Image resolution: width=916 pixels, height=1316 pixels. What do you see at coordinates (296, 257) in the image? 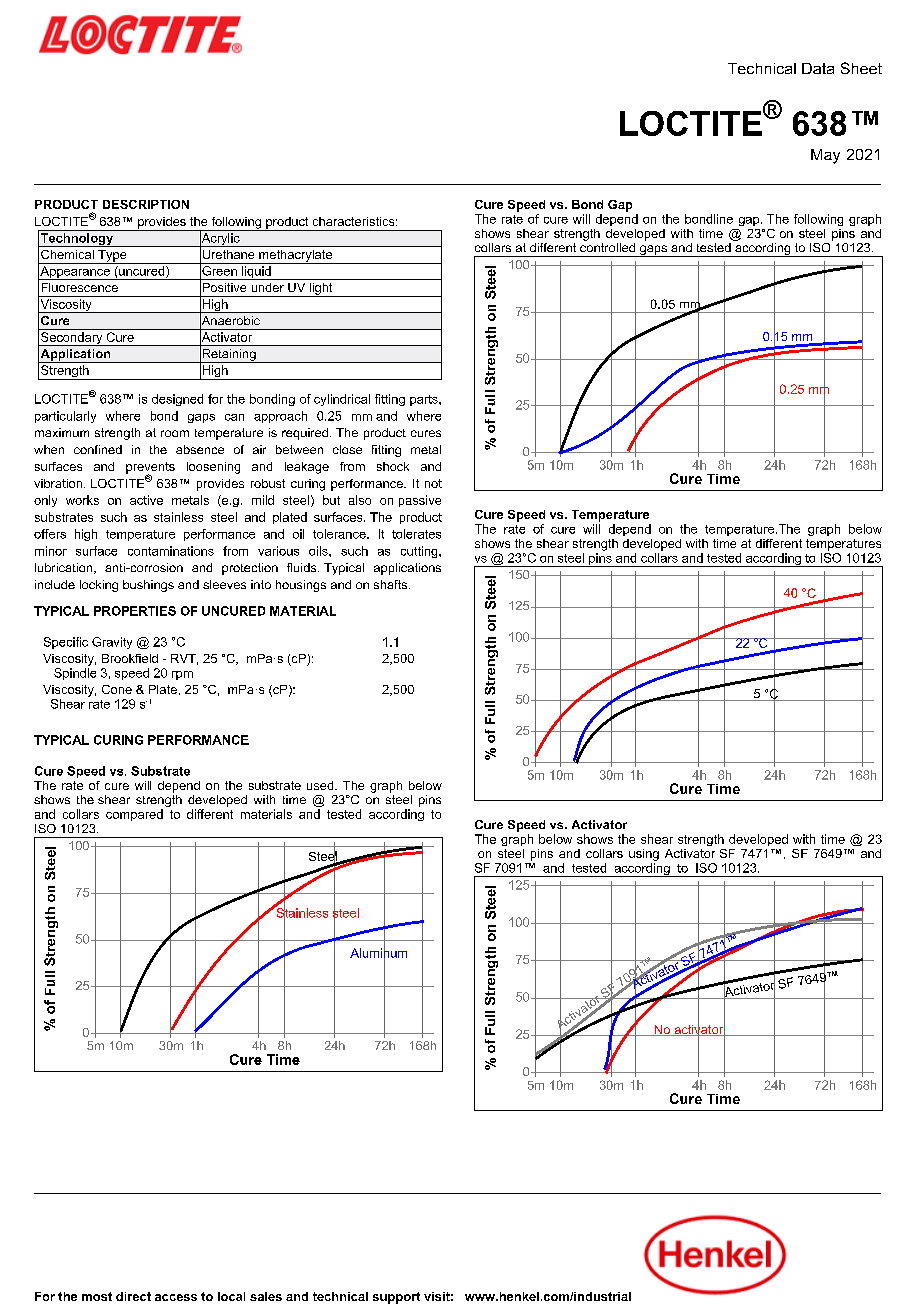
I see `methacrylate` at bounding box center [296, 257].
